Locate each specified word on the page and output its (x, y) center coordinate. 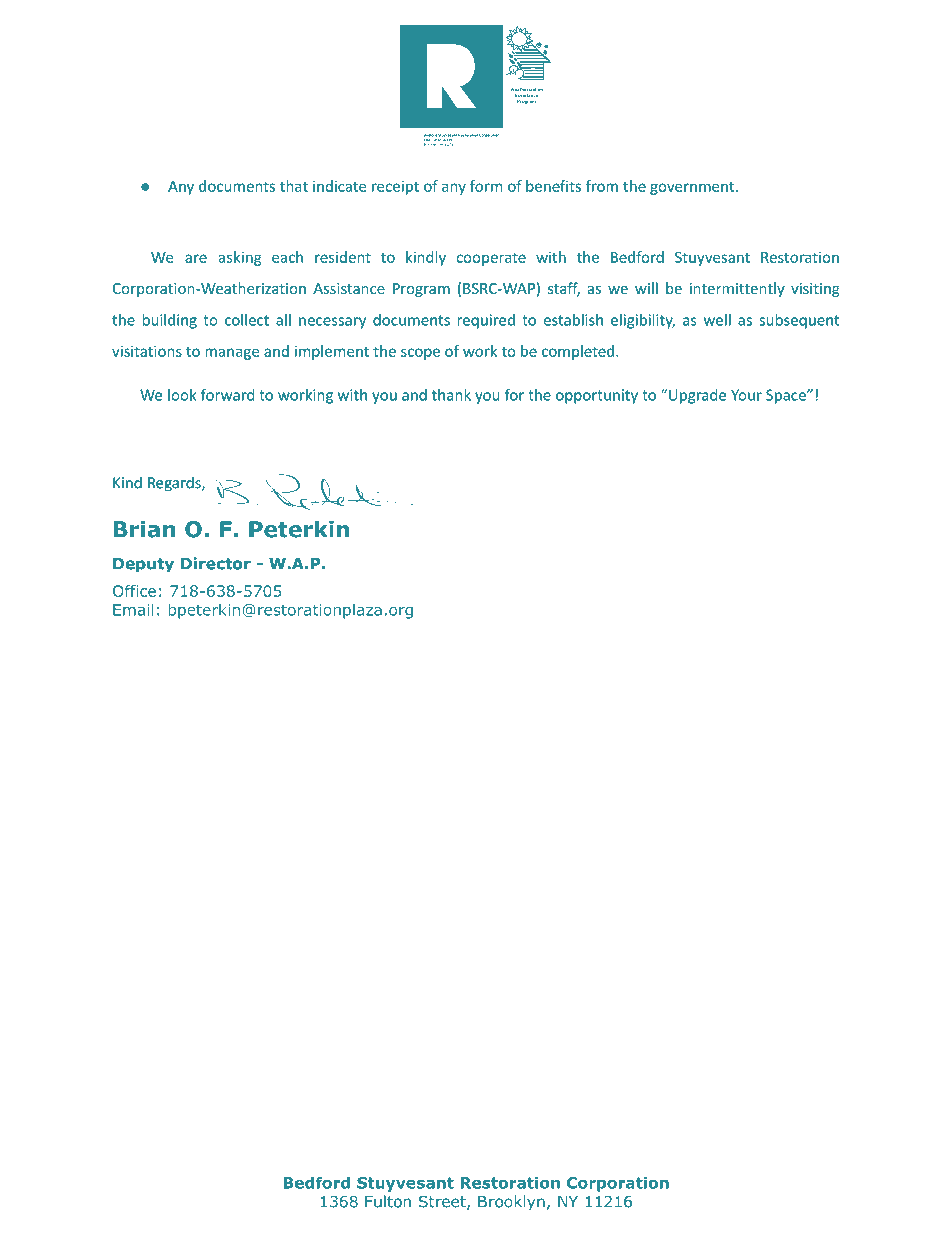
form (486, 186)
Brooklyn (511, 1203)
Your (746, 395)
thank (451, 395)
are (196, 258)
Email (133, 609)
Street (443, 1202)
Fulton (388, 1201)
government (693, 188)
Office (134, 591)
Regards (175, 484)
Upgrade (697, 396)
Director (216, 563)
